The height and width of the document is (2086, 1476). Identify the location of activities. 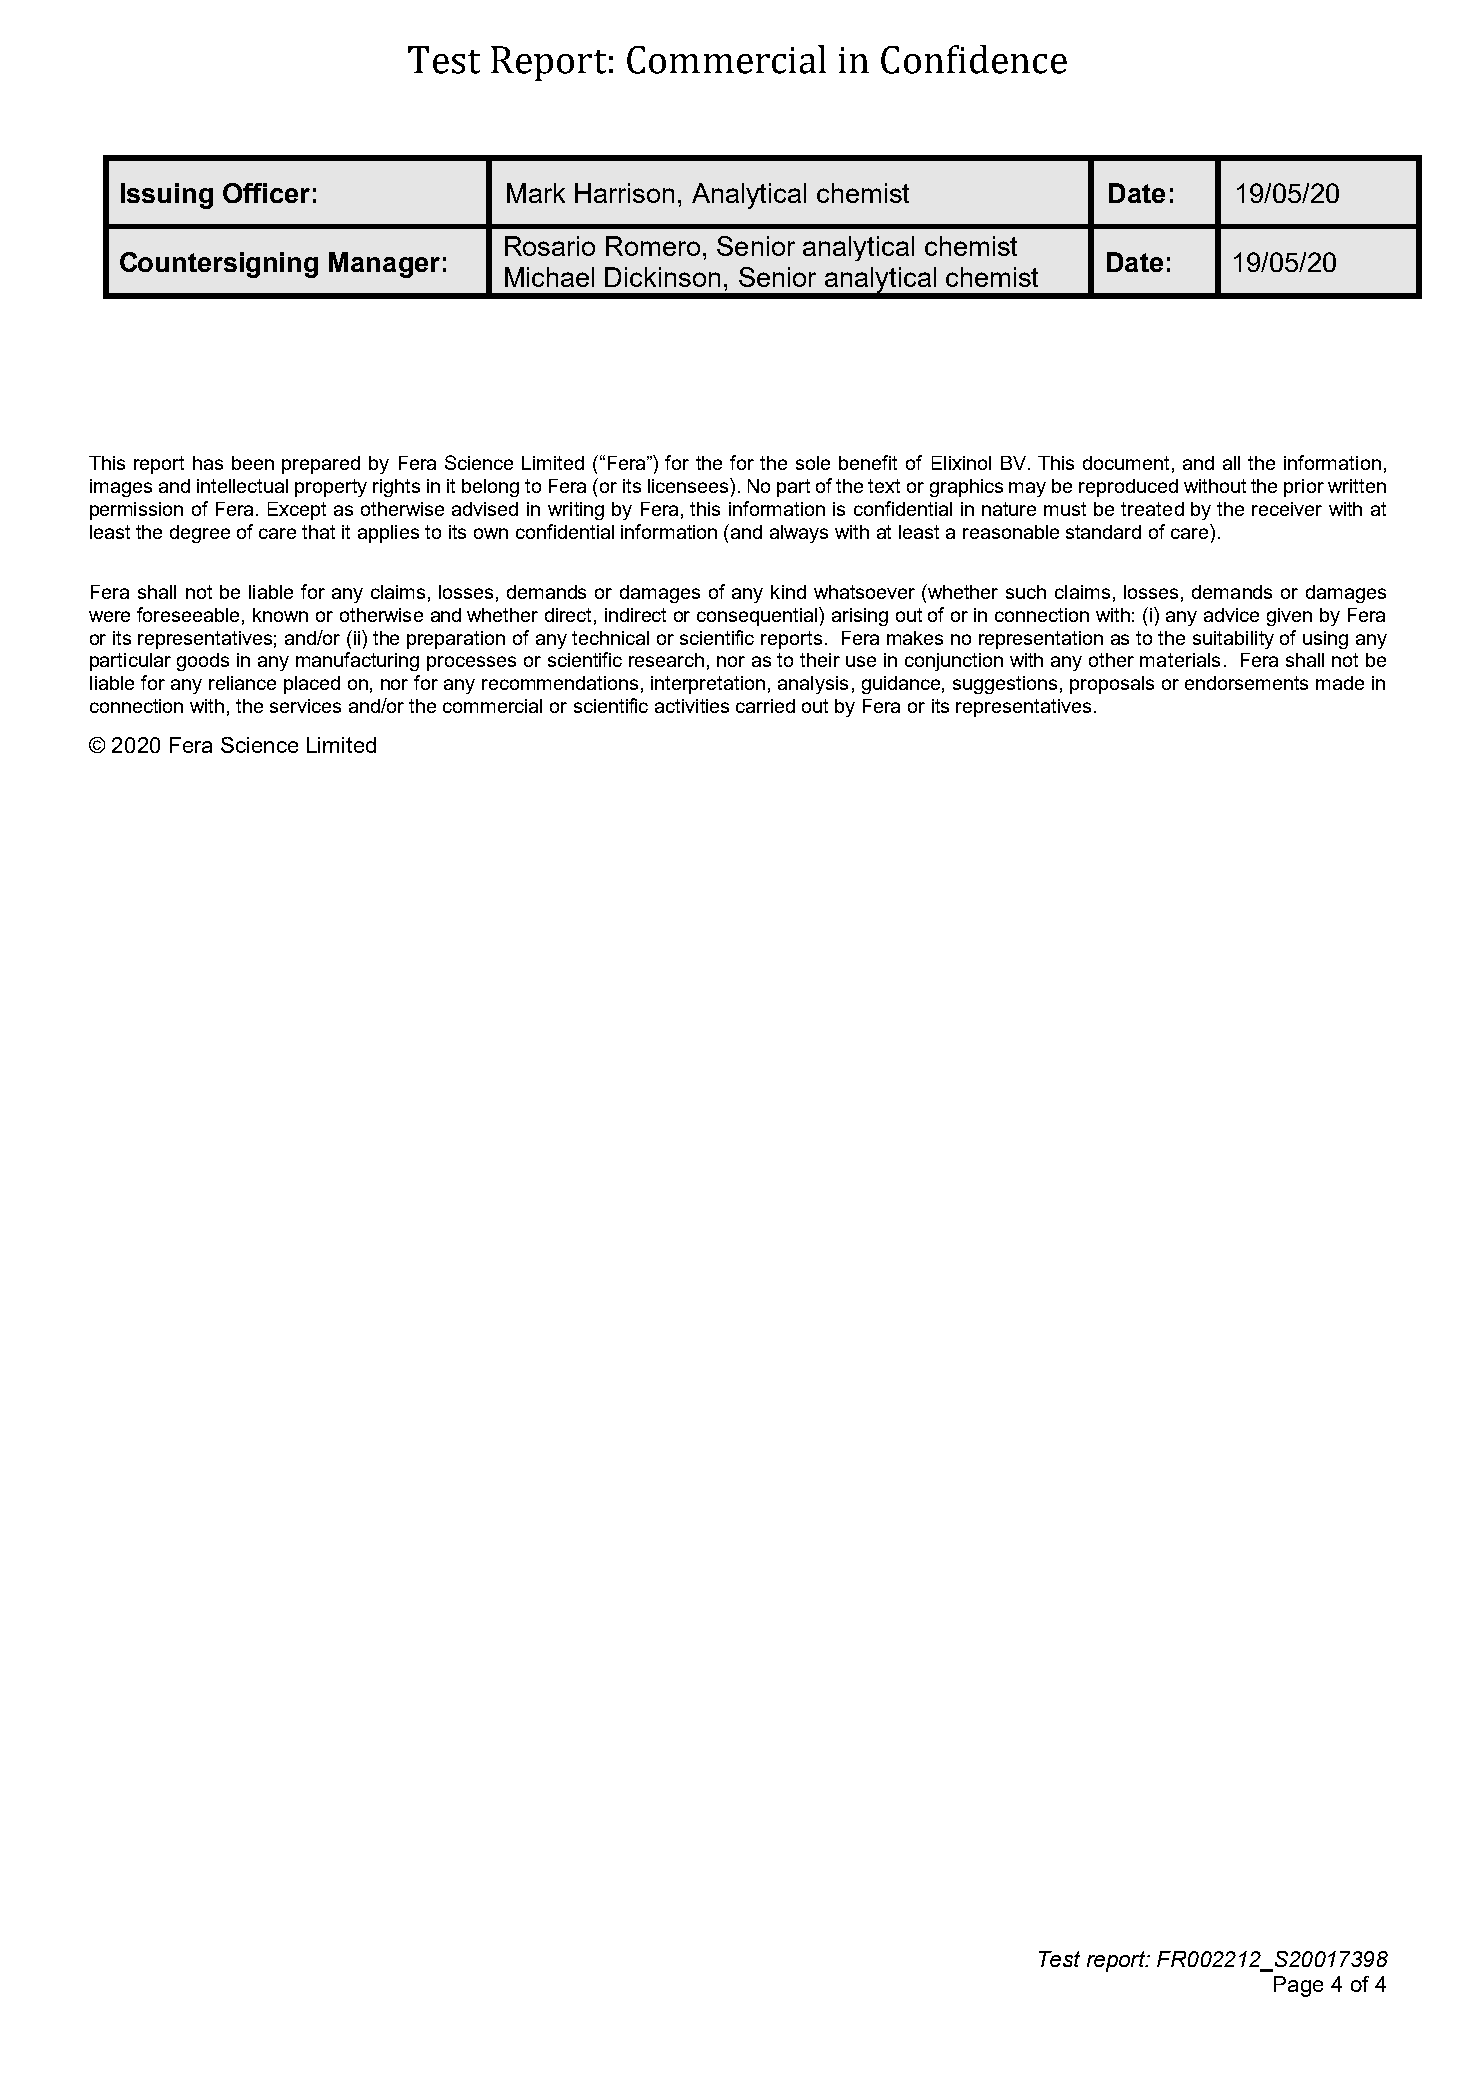
(692, 706).
